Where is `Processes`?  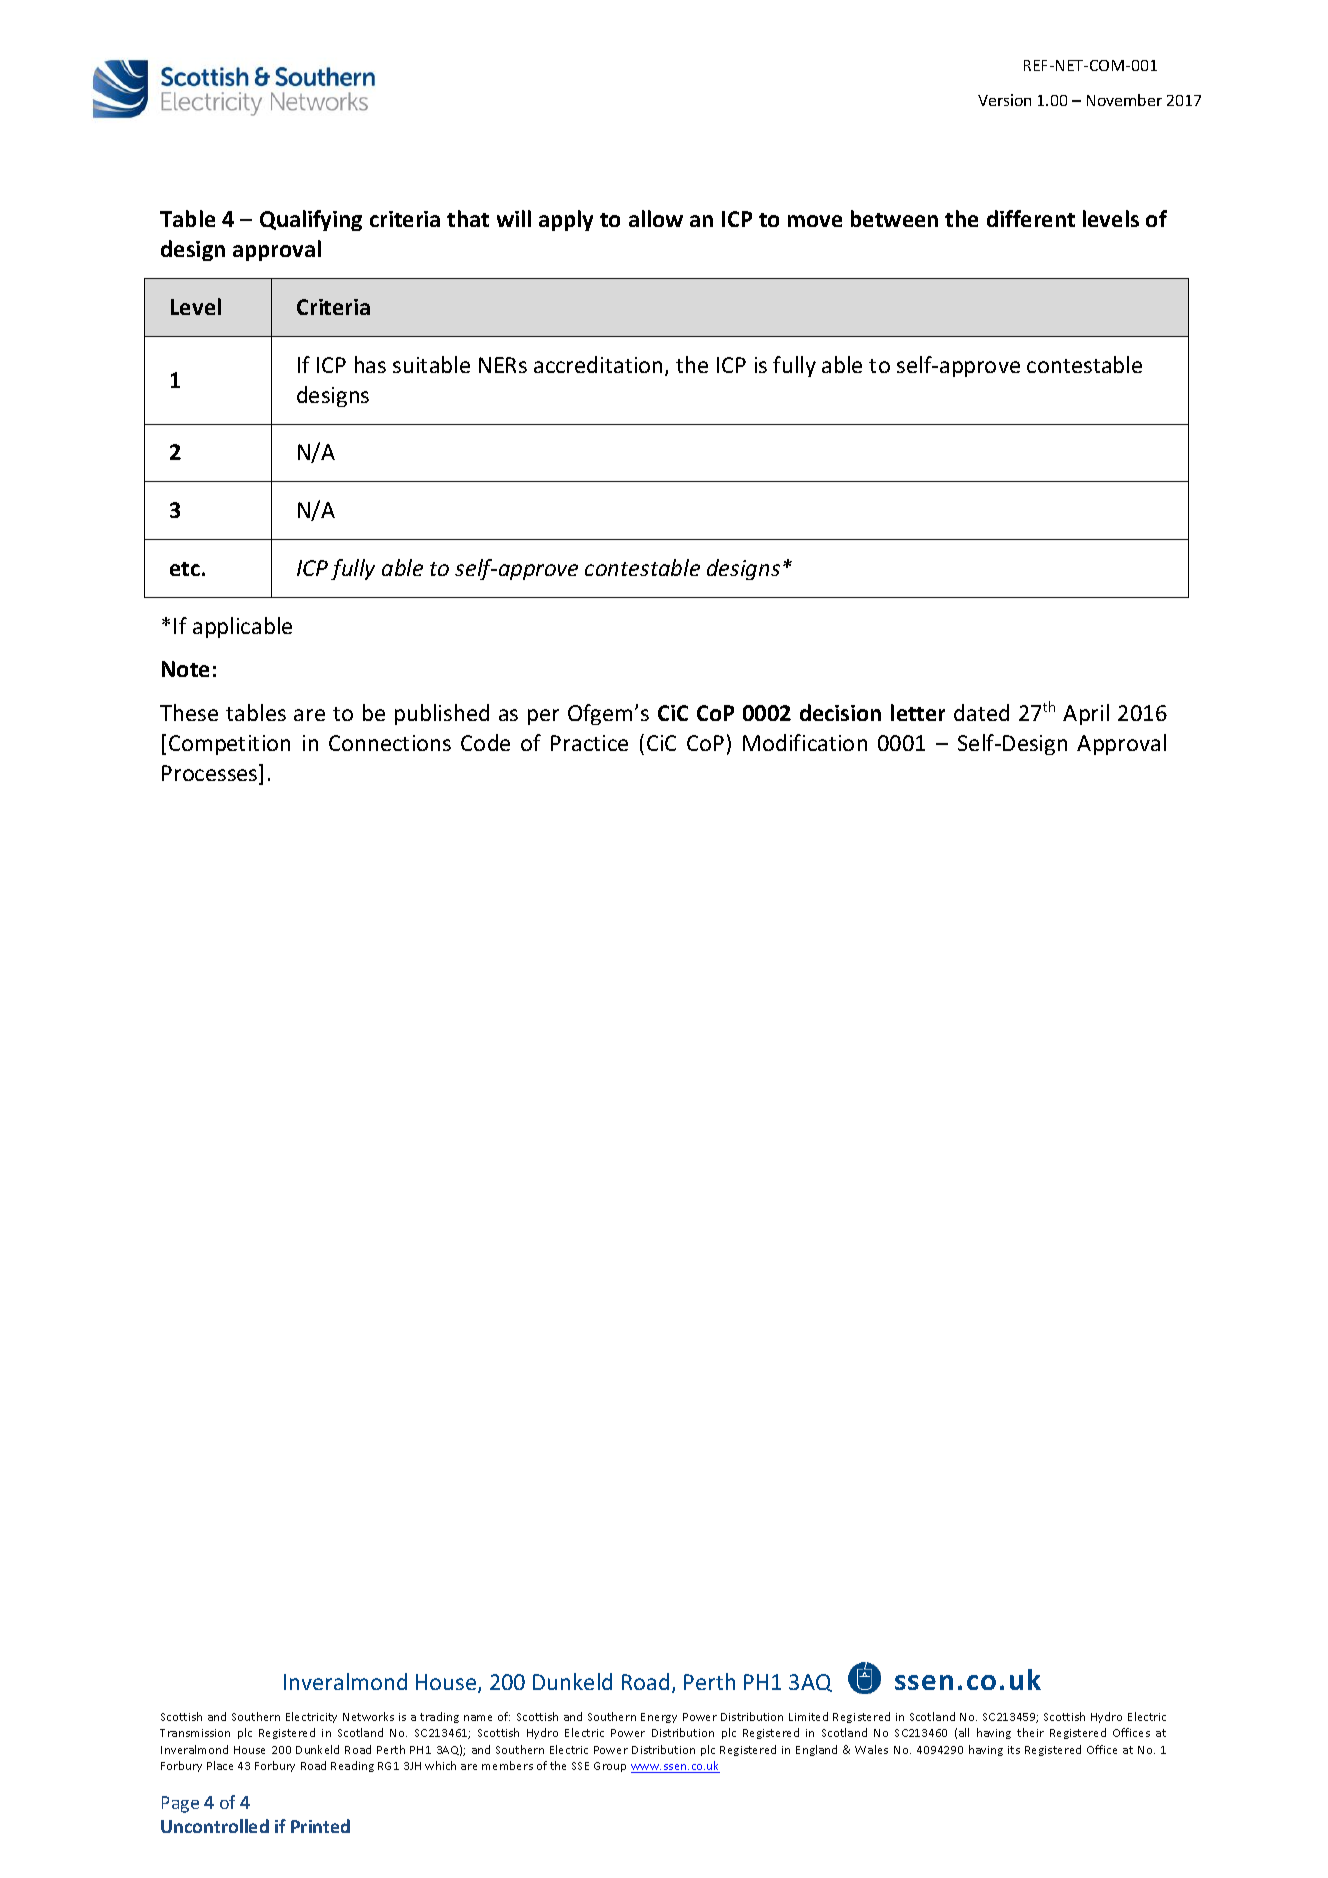
Processes is located at coordinates (211, 774).
